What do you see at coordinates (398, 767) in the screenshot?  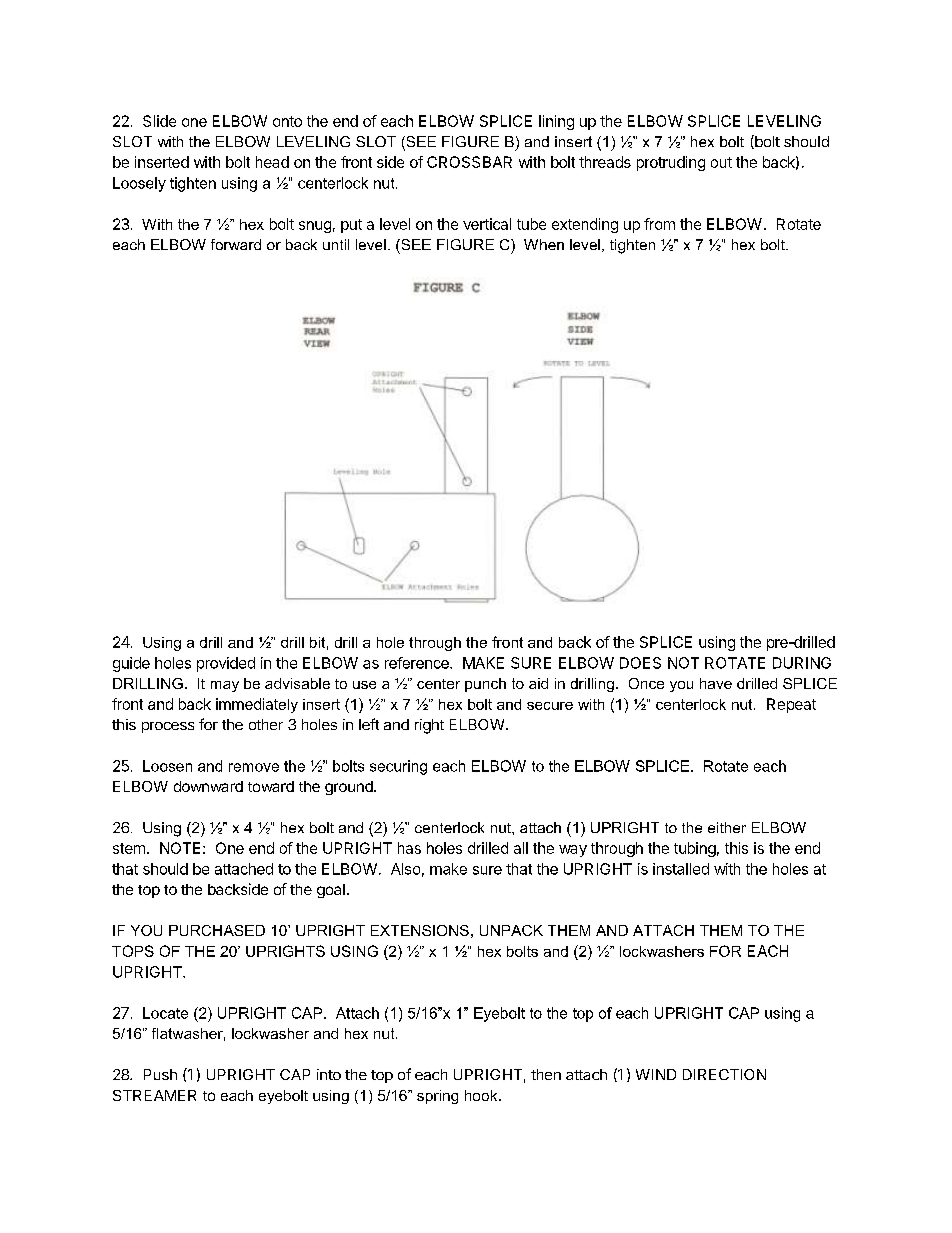 I see `securing` at bounding box center [398, 767].
